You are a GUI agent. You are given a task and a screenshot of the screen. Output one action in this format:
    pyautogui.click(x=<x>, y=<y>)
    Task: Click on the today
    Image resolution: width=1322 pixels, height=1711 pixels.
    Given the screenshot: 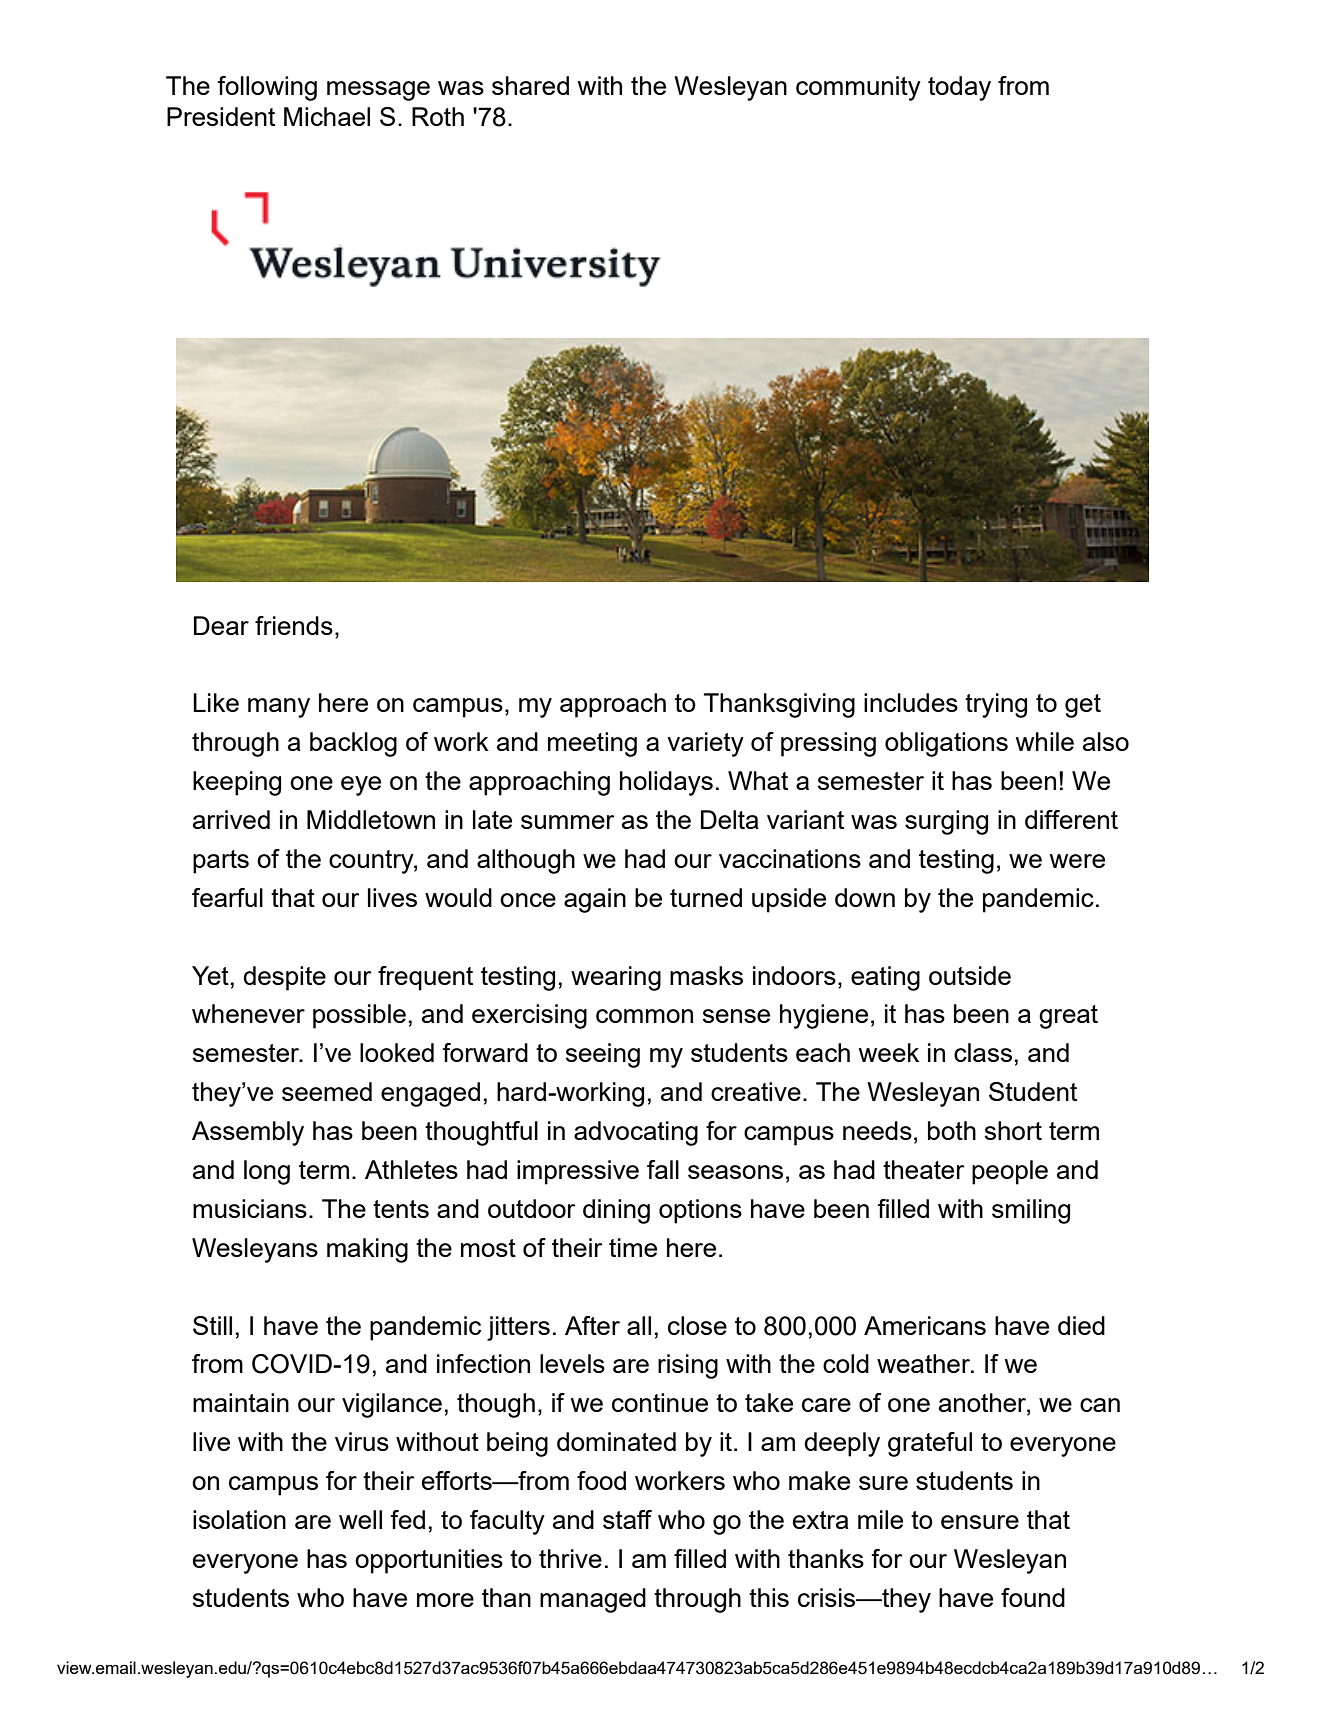 What is the action you would take?
    pyautogui.click(x=959, y=88)
